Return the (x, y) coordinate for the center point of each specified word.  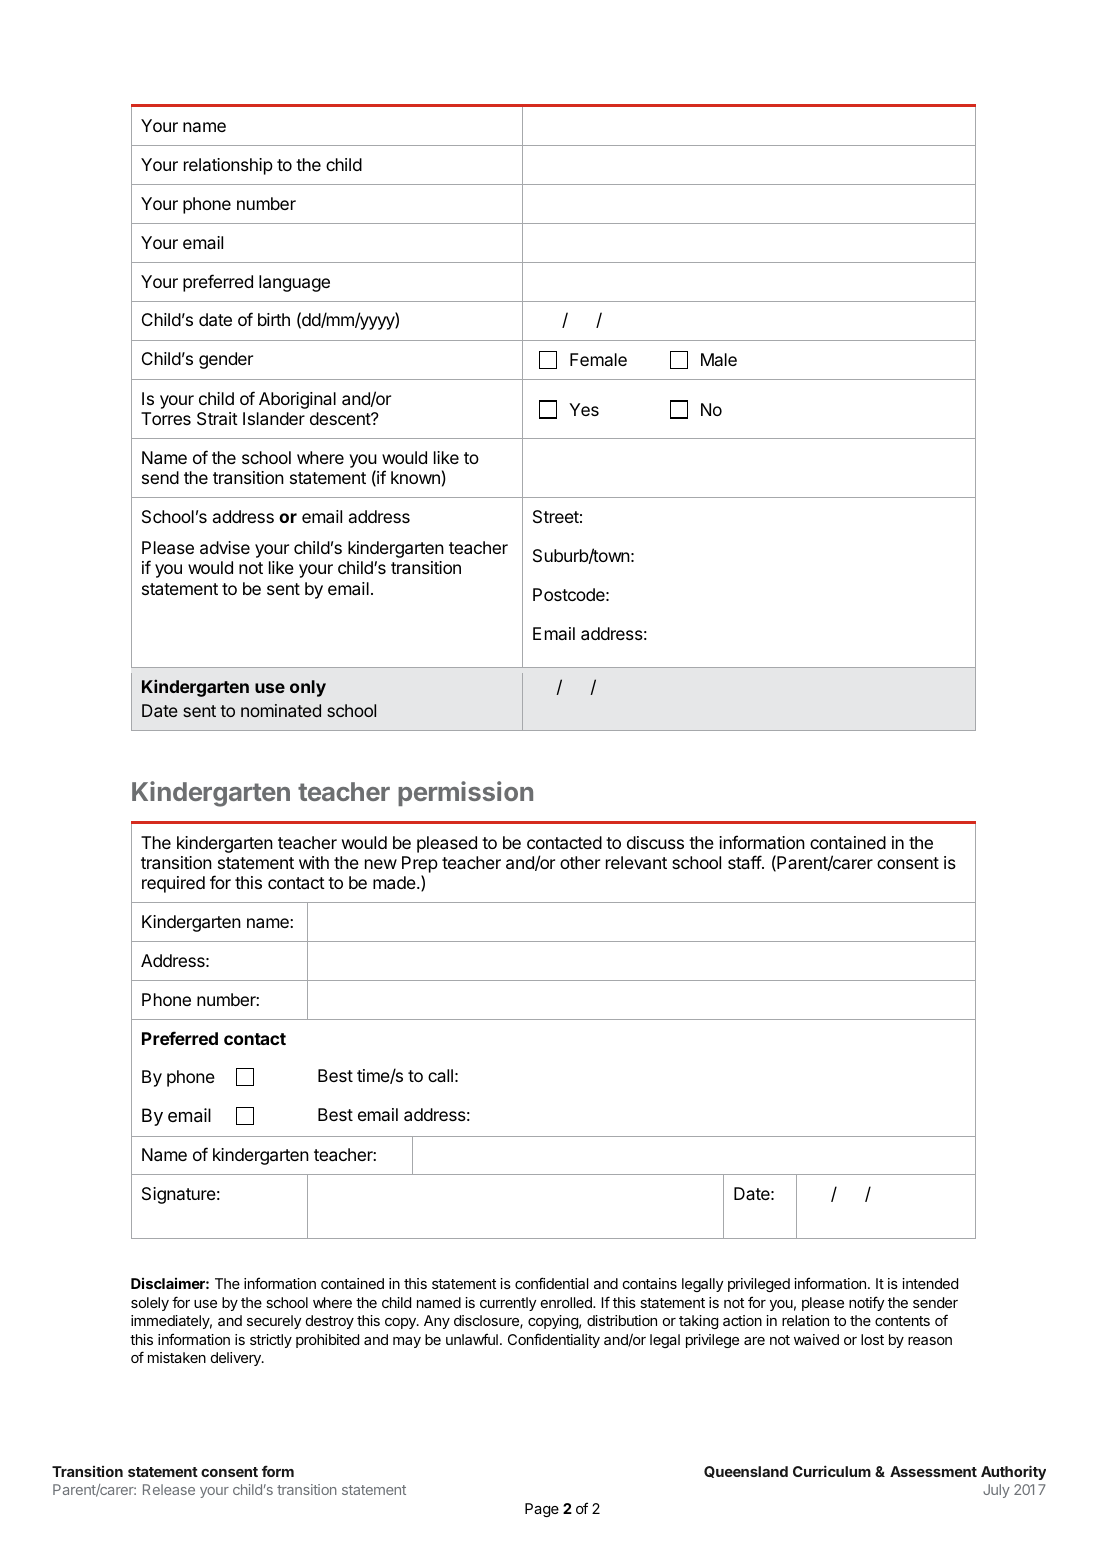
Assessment (933, 1471)
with (314, 862)
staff (745, 862)
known (415, 477)
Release (169, 1489)
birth (274, 319)
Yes (584, 409)
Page (542, 1510)
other (580, 862)
